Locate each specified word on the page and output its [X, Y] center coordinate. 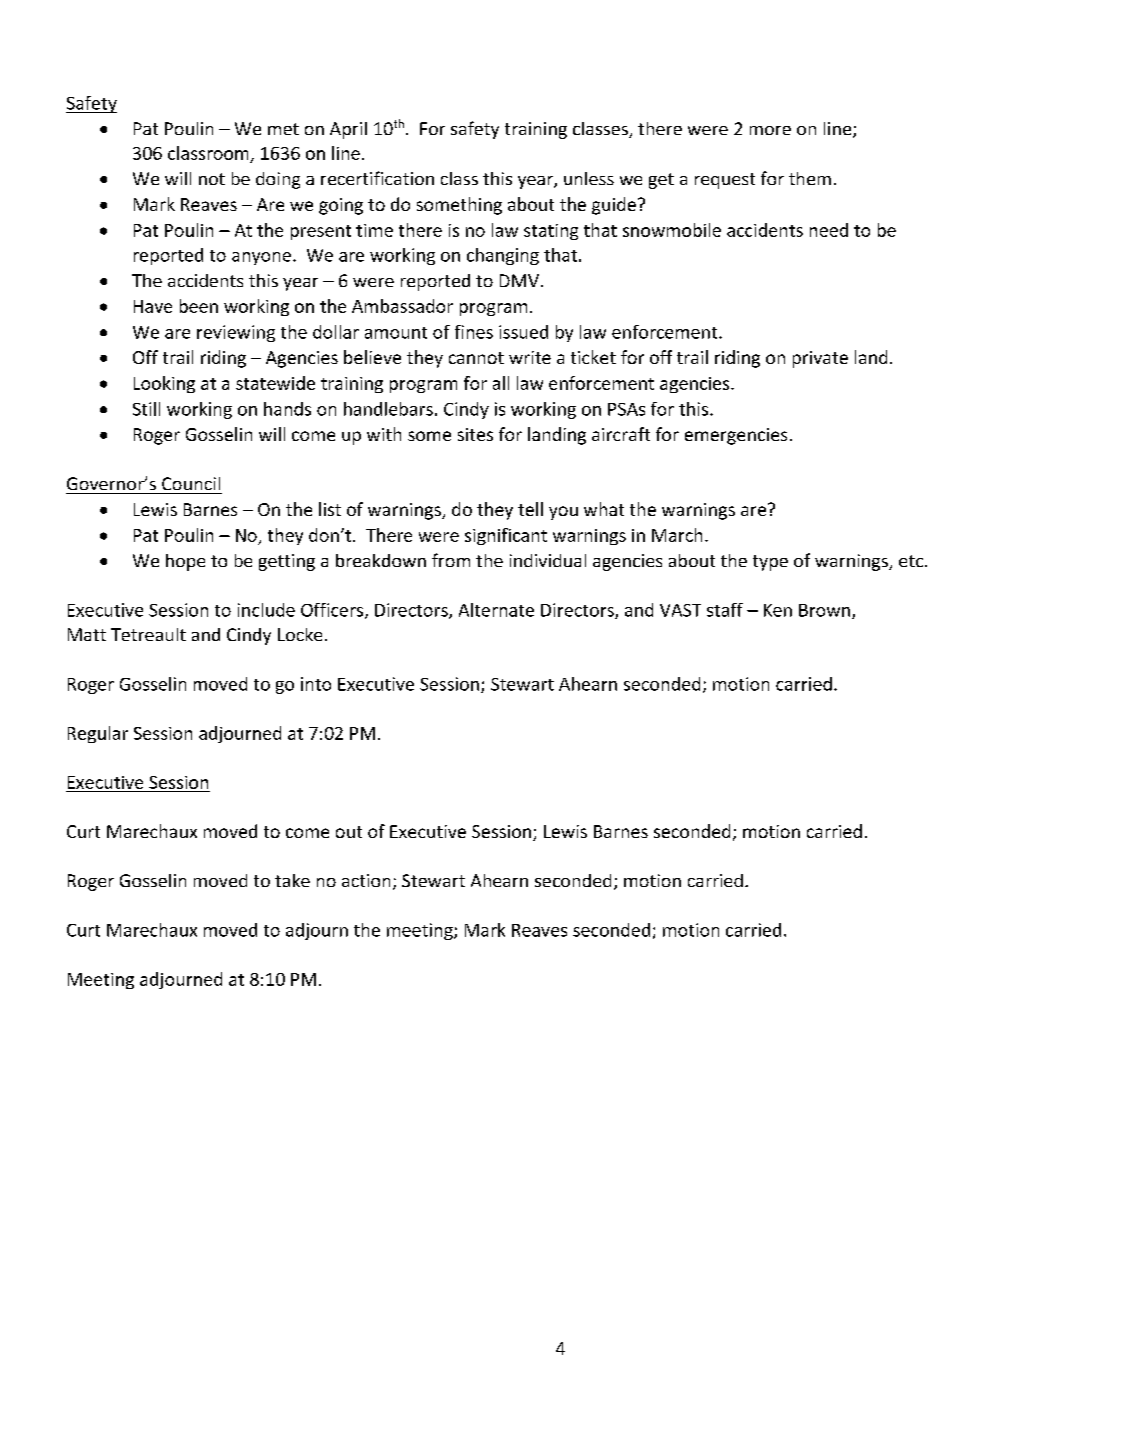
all [501, 383]
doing [278, 180]
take [292, 880]
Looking [164, 384]
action [366, 880]
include [266, 610]
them [810, 178]
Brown [824, 610]
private [820, 359]
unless [589, 178]
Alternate [496, 610]
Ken [778, 610]
